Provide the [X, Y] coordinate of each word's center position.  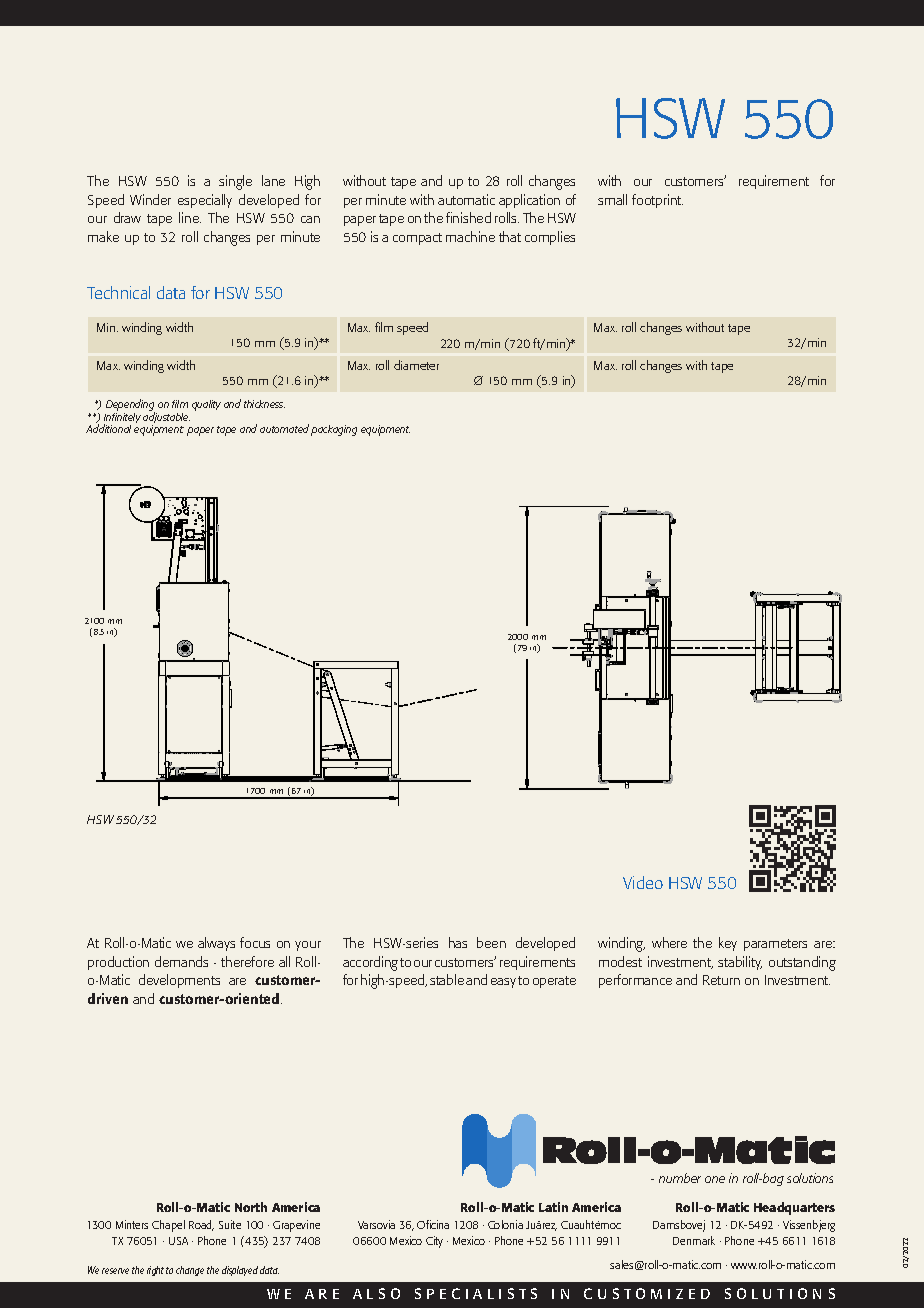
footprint [657, 201]
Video [643, 882]
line [190, 217]
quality [206, 405]
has [458, 942]
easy [503, 983]
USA [178, 1241]
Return [721, 980]
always [216, 944]
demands [181, 961]
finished [468, 217]
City [434, 1242]
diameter [416, 365]
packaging [334, 430]
